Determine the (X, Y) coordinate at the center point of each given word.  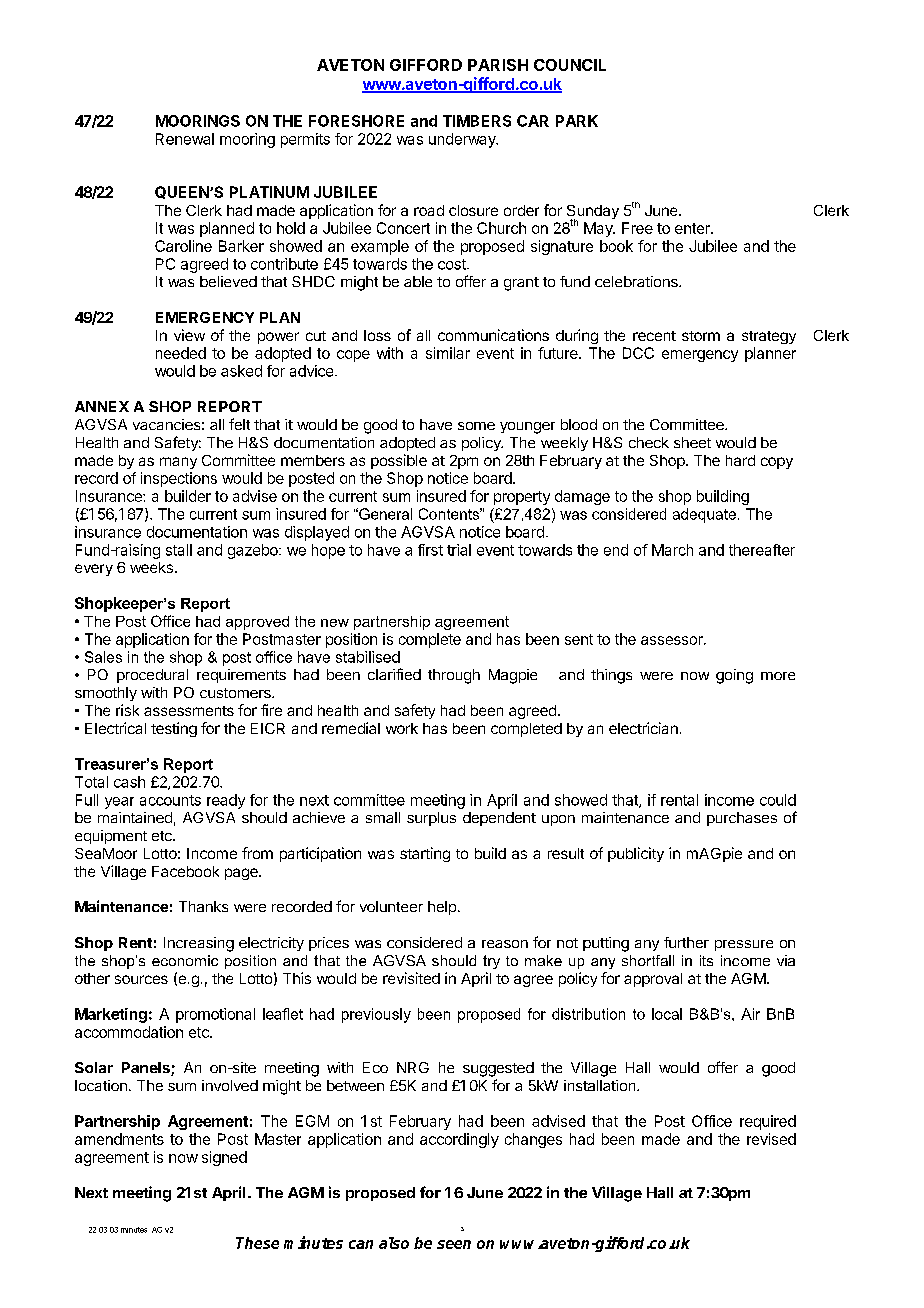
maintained (135, 817)
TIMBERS (477, 121)
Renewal (185, 139)
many (178, 463)
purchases (742, 819)
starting (425, 854)
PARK (577, 121)
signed (224, 1158)
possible (399, 461)
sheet (692, 442)
